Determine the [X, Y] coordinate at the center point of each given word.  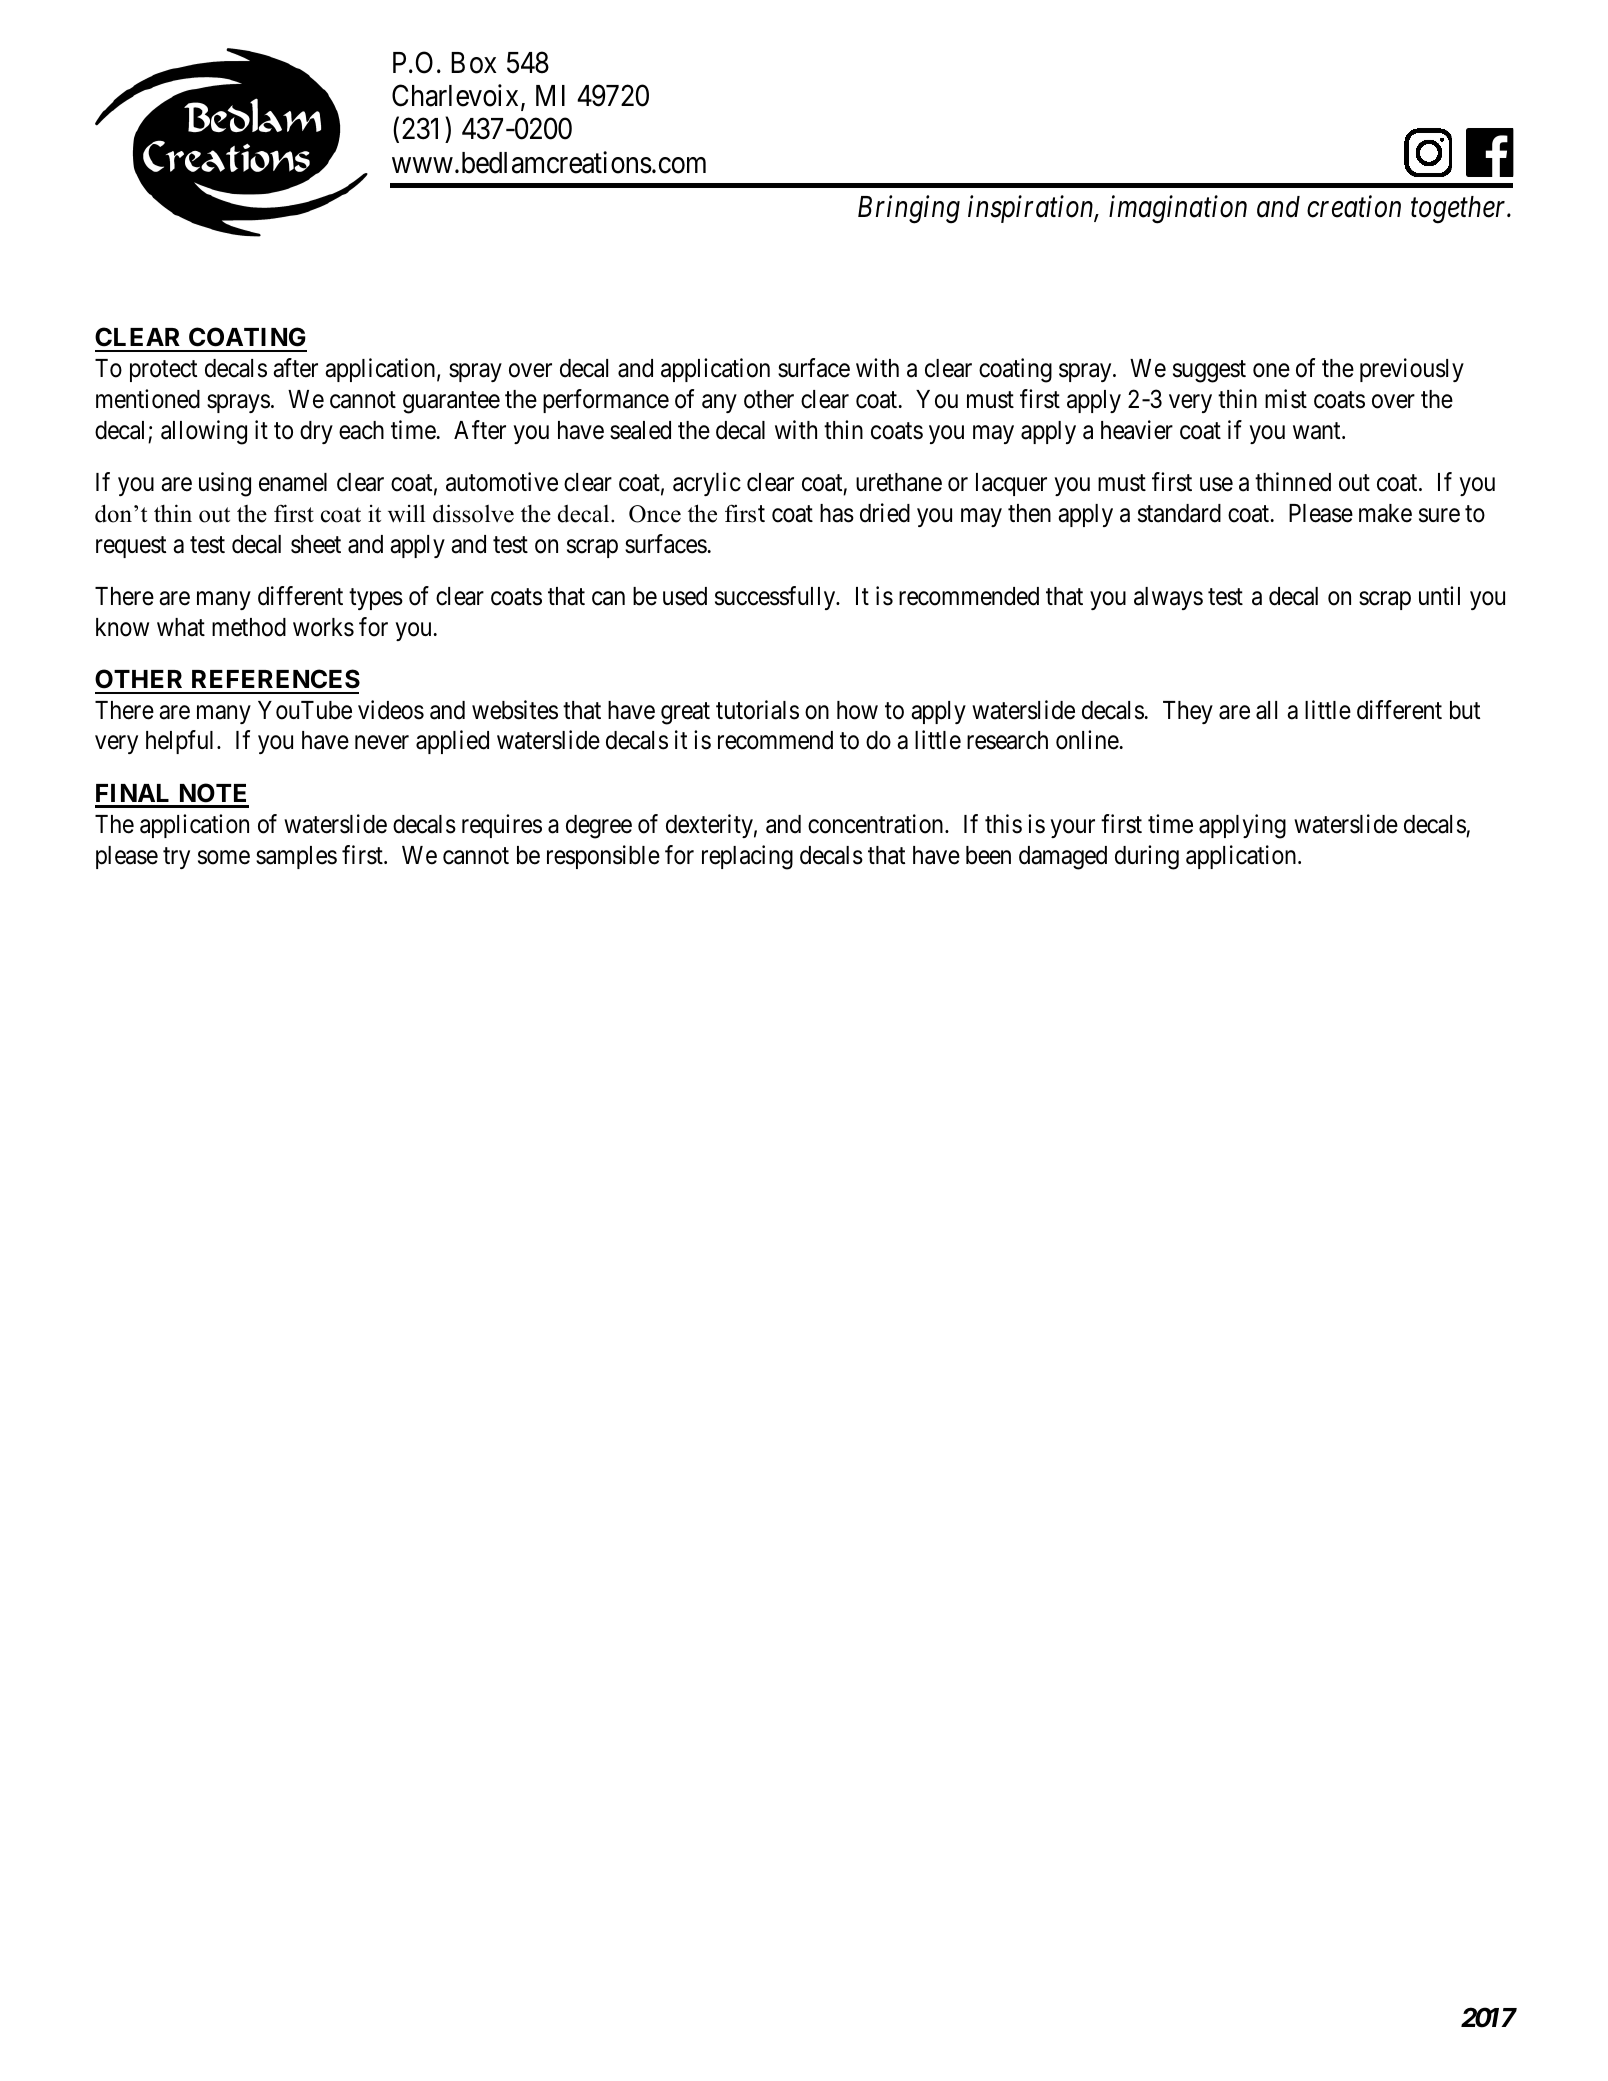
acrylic [707, 484]
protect [163, 371]
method [249, 627]
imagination [1178, 210]
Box [473, 63]
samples [296, 857]
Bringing [909, 210]
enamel [293, 482]
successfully [776, 598]
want [1318, 431]
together [1460, 210]
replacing [747, 857]
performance [606, 401]
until [1439, 595]
